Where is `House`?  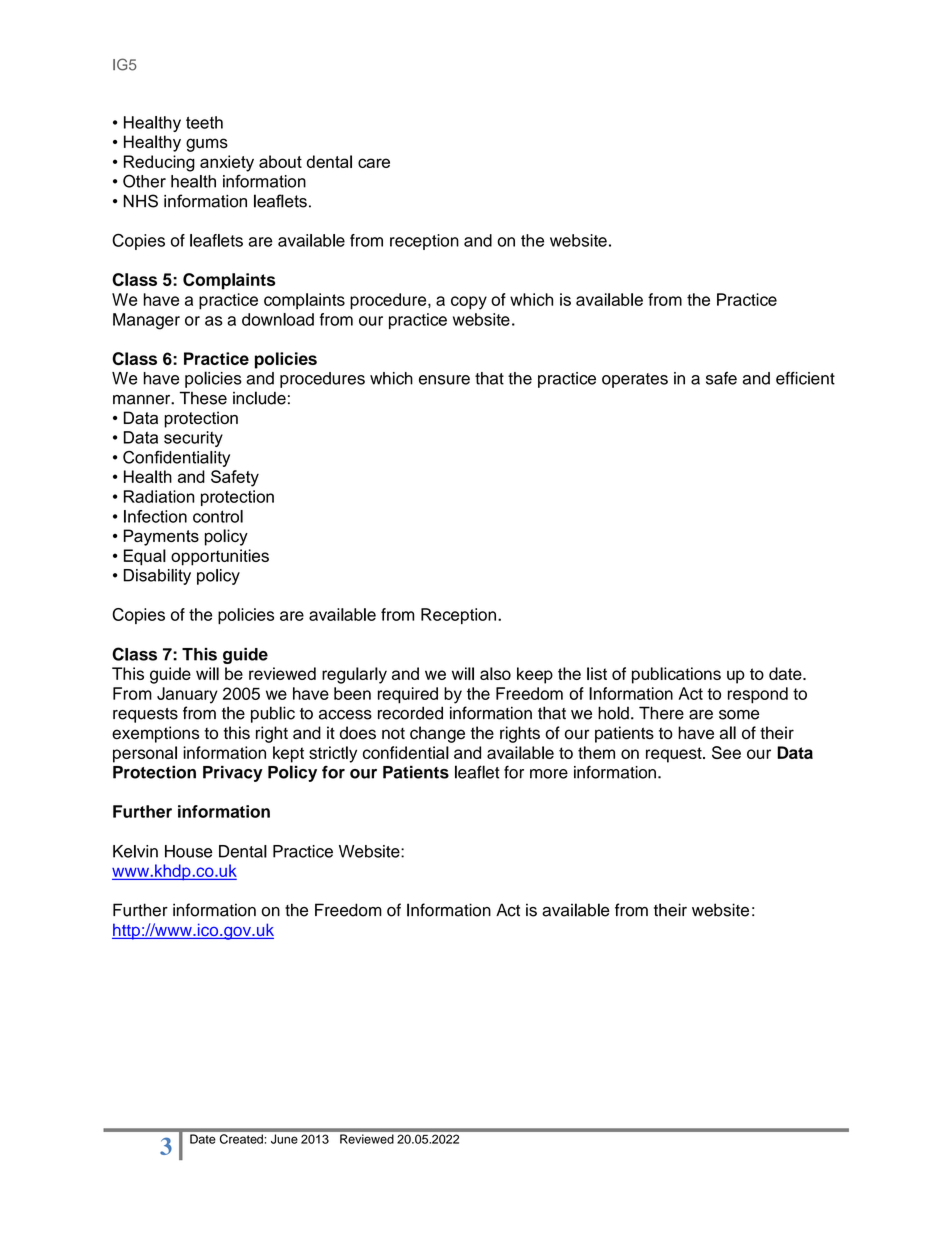 House is located at coordinates (188, 851).
